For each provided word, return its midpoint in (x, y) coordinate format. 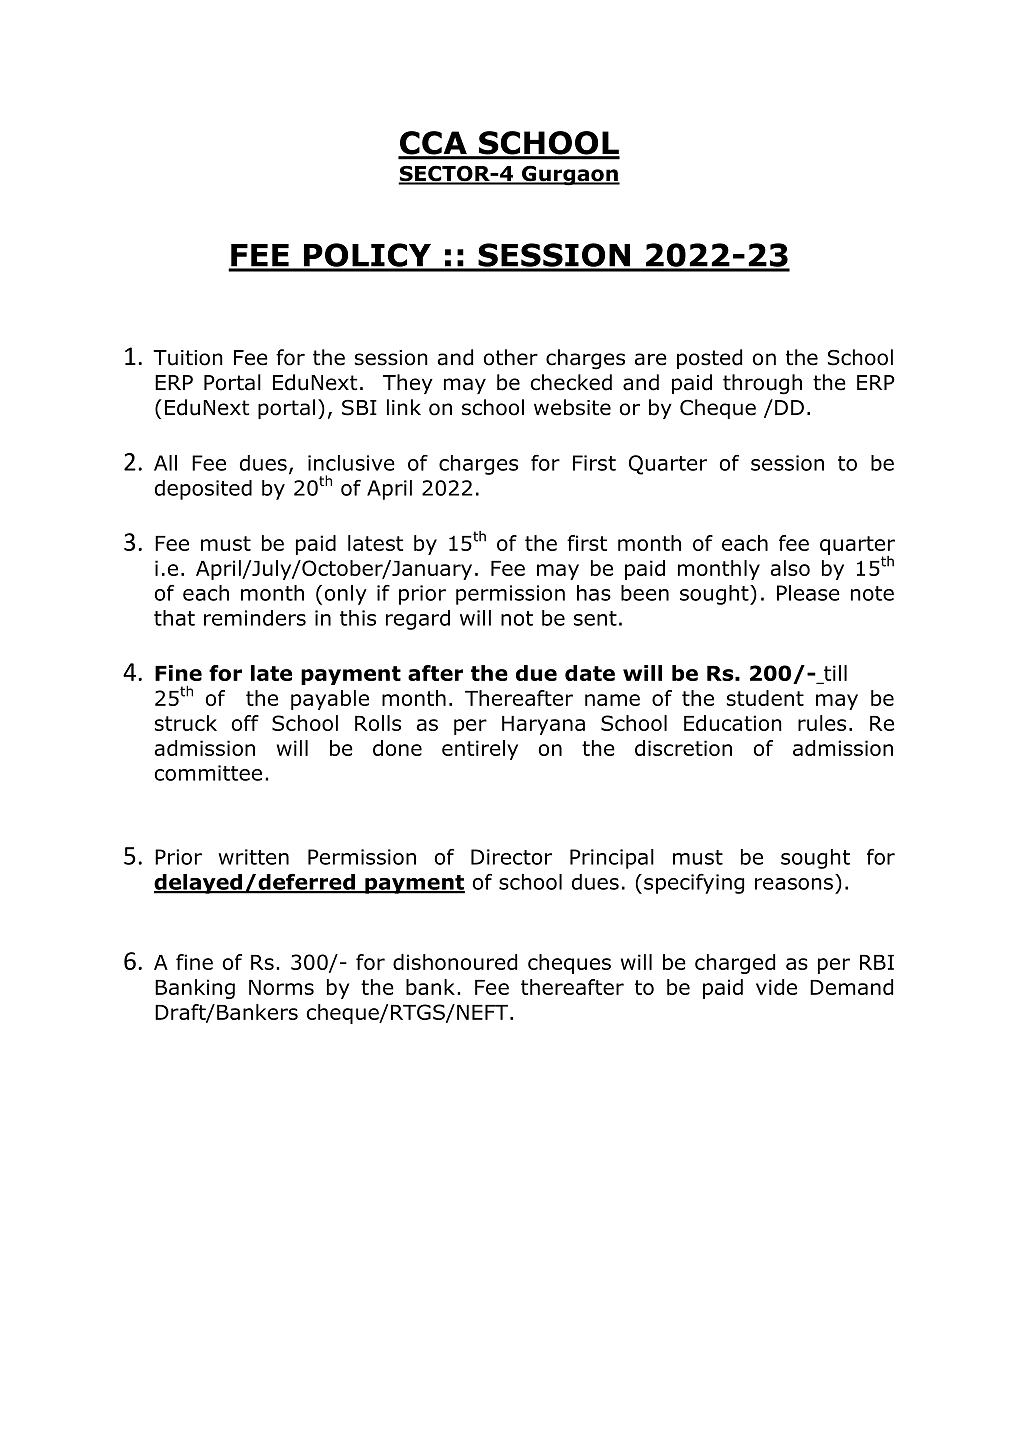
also (790, 568)
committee (208, 773)
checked (571, 382)
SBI (359, 408)
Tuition (188, 358)
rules (822, 723)
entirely (480, 750)
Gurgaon (570, 175)
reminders (255, 618)
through (762, 384)
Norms (281, 987)
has (594, 593)
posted (709, 359)
